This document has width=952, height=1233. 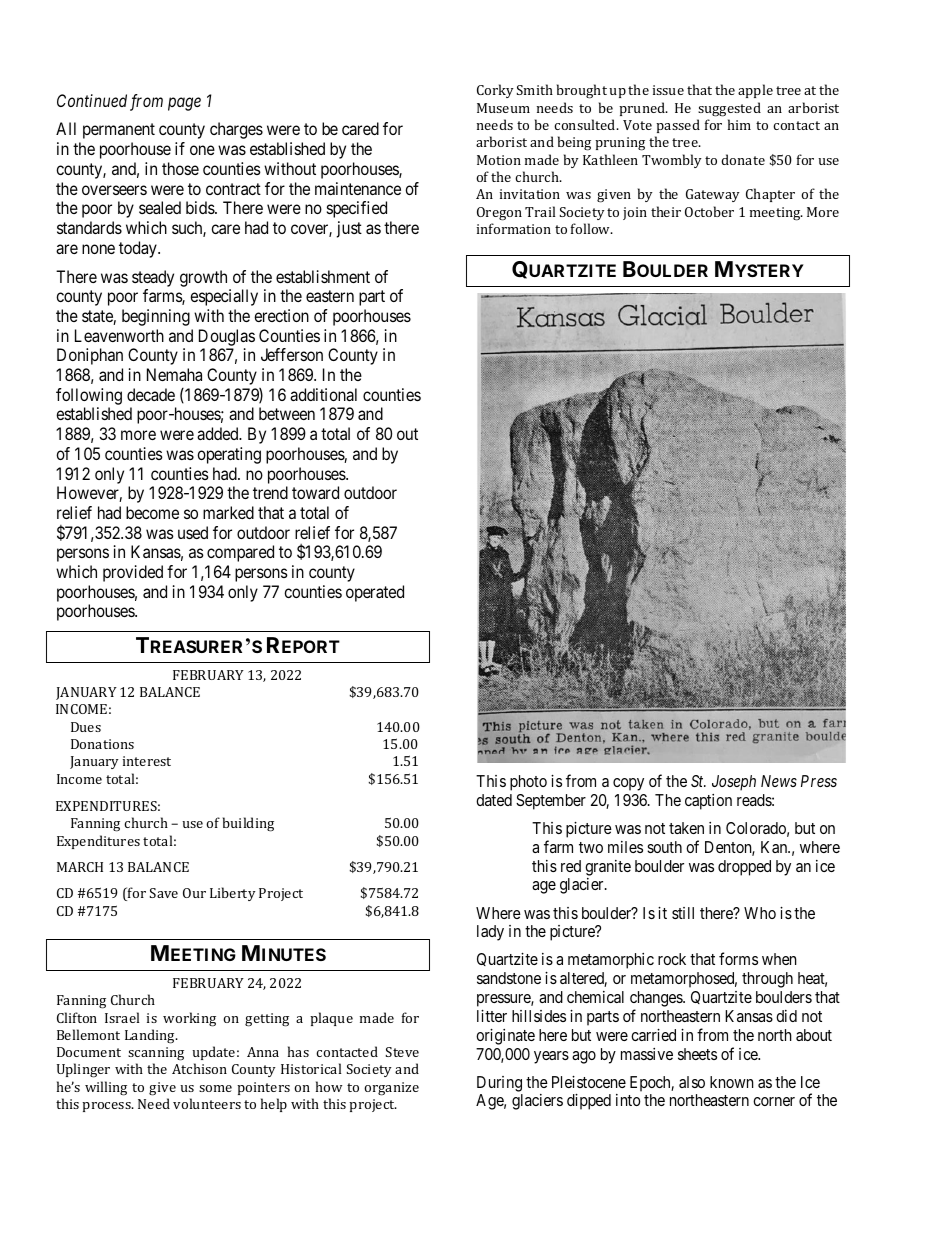 I want to click on Joseph, so click(x=734, y=783).
